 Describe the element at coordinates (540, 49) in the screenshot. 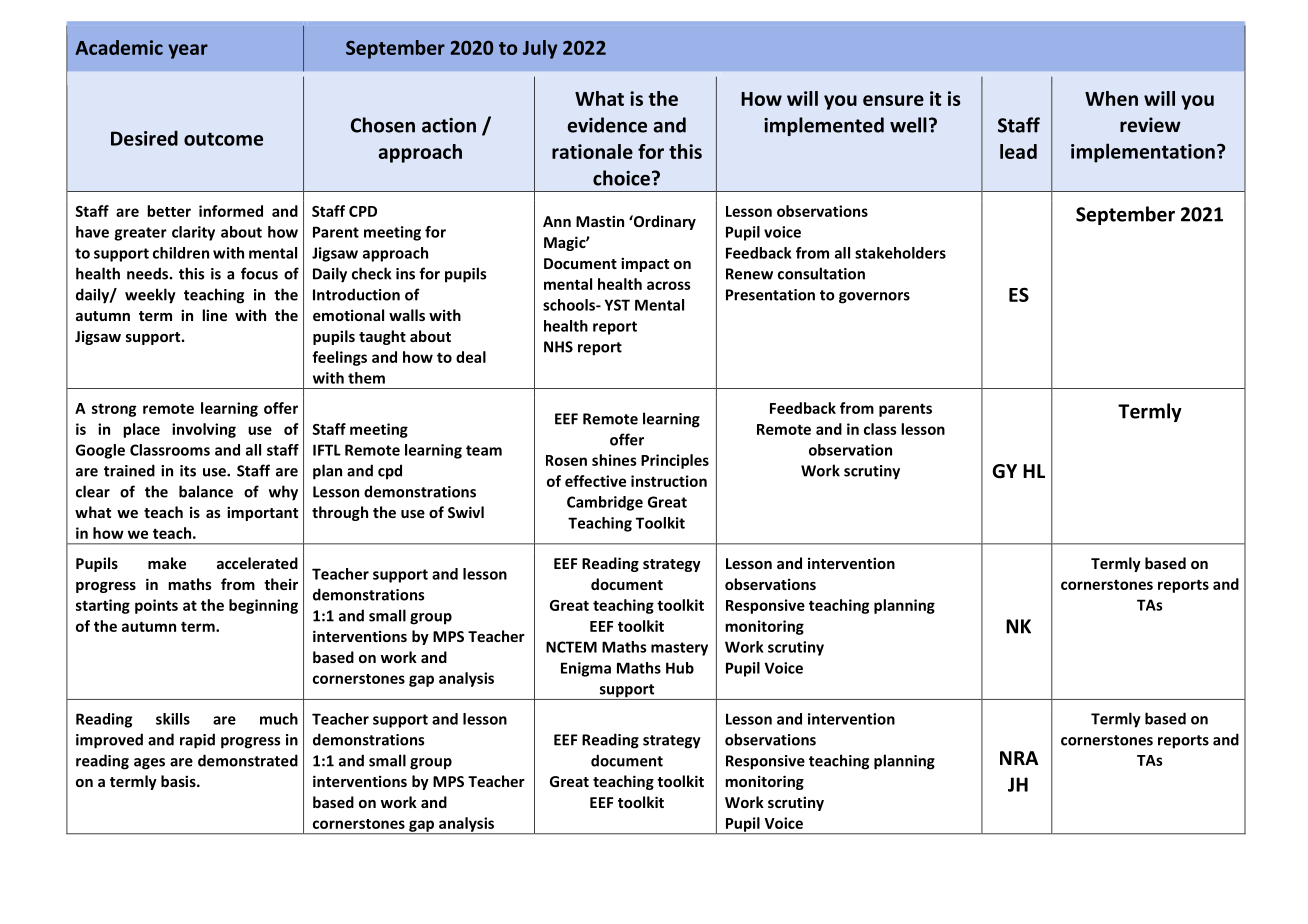

I see `July` at that location.
